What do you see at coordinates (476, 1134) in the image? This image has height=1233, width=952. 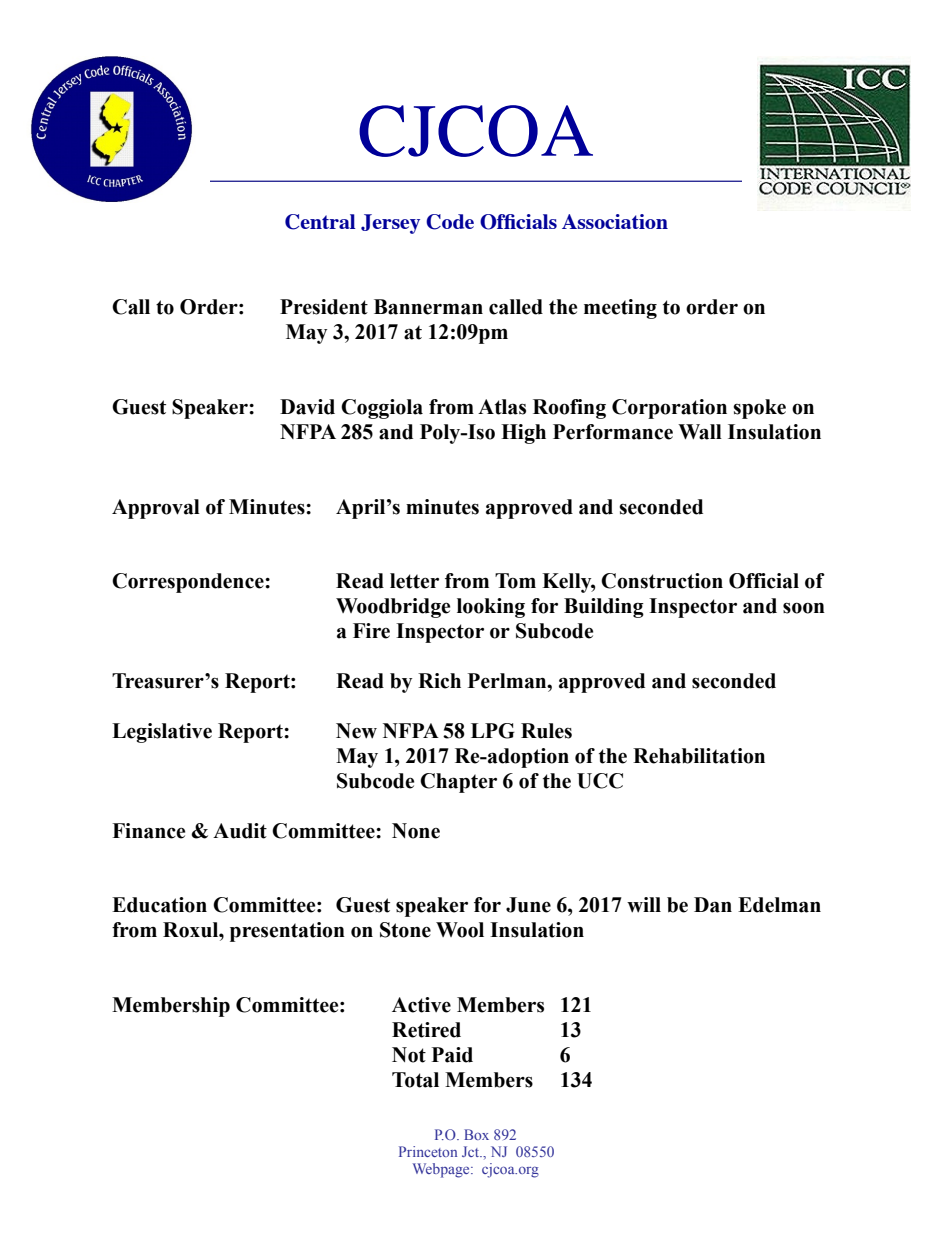 I see `Box` at bounding box center [476, 1134].
